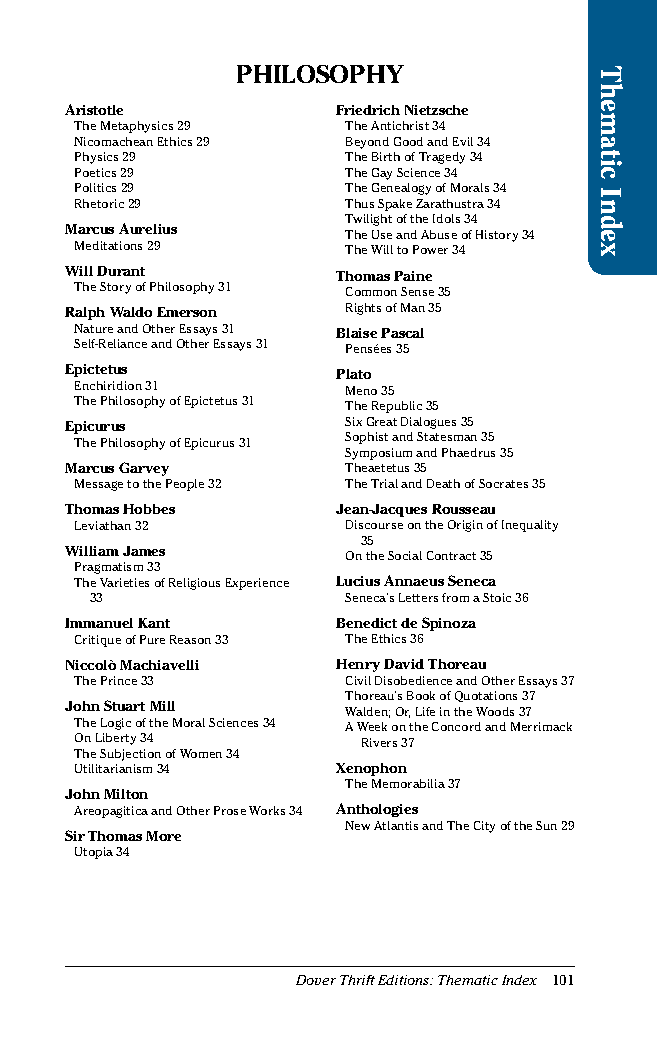 Image resolution: width=657 pixels, height=1051 pixels. Describe the element at coordinates (463, 141) in the document. I see `Evil` at that location.
